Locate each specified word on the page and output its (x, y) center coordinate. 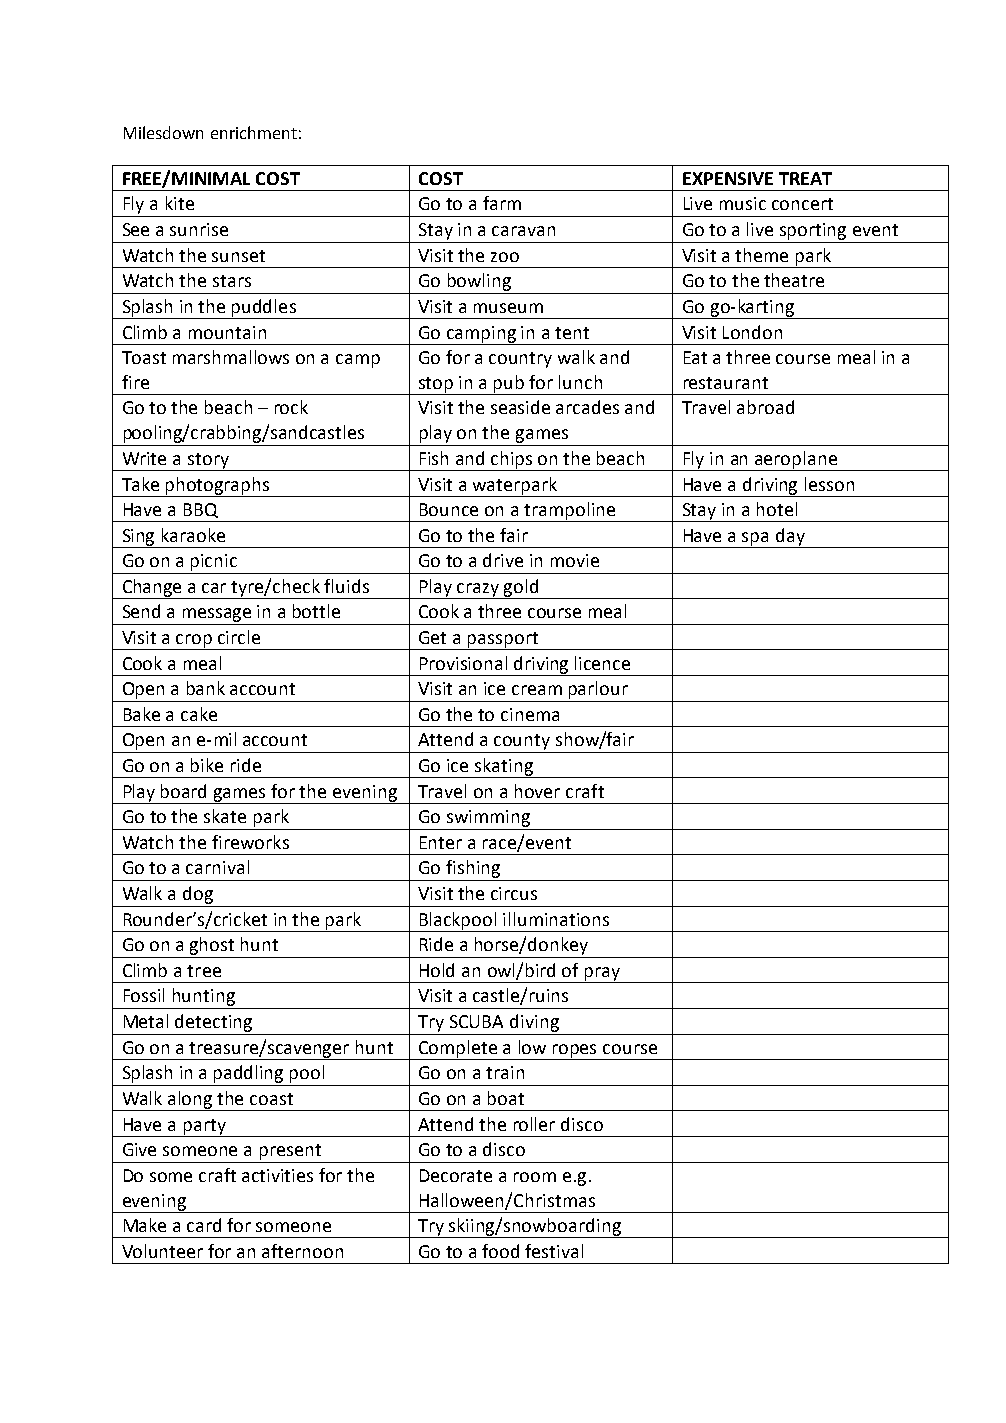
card (204, 1225)
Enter (441, 842)
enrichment (254, 132)
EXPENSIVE (728, 178)
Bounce (449, 509)
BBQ (201, 510)
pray (602, 975)
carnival (217, 867)
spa (756, 540)
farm (502, 203)
